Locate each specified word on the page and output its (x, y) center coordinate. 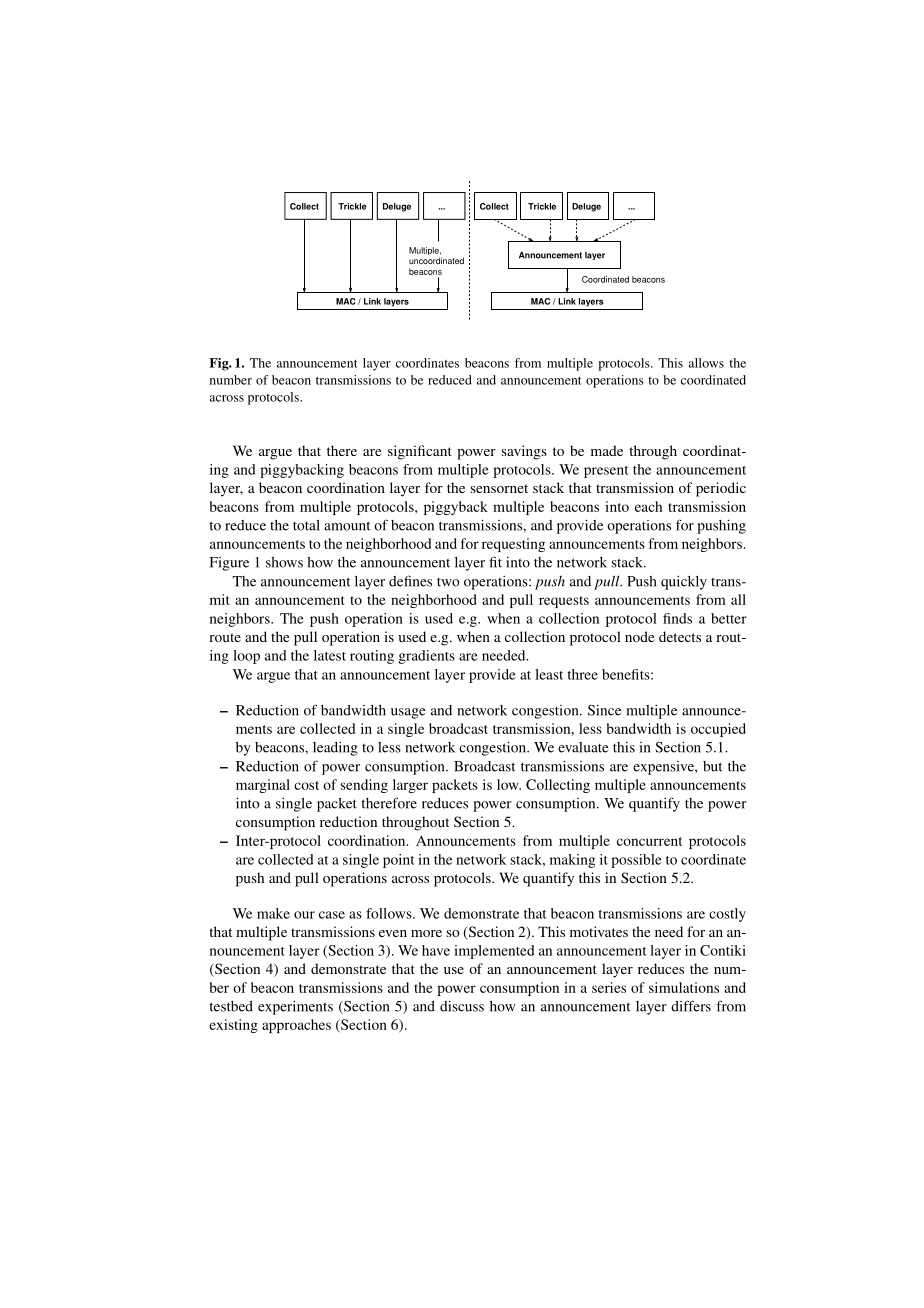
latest (330, 655)
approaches (296, 1026)
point (398, 861)
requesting (513, 545)
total (306, 525)
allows (706, 363)
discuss (462, 1006)
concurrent (649, 841)
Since (604, 710)
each (648, 506)
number (231, 380)
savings (524, 452)
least (549, 674)
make (273, 913)
